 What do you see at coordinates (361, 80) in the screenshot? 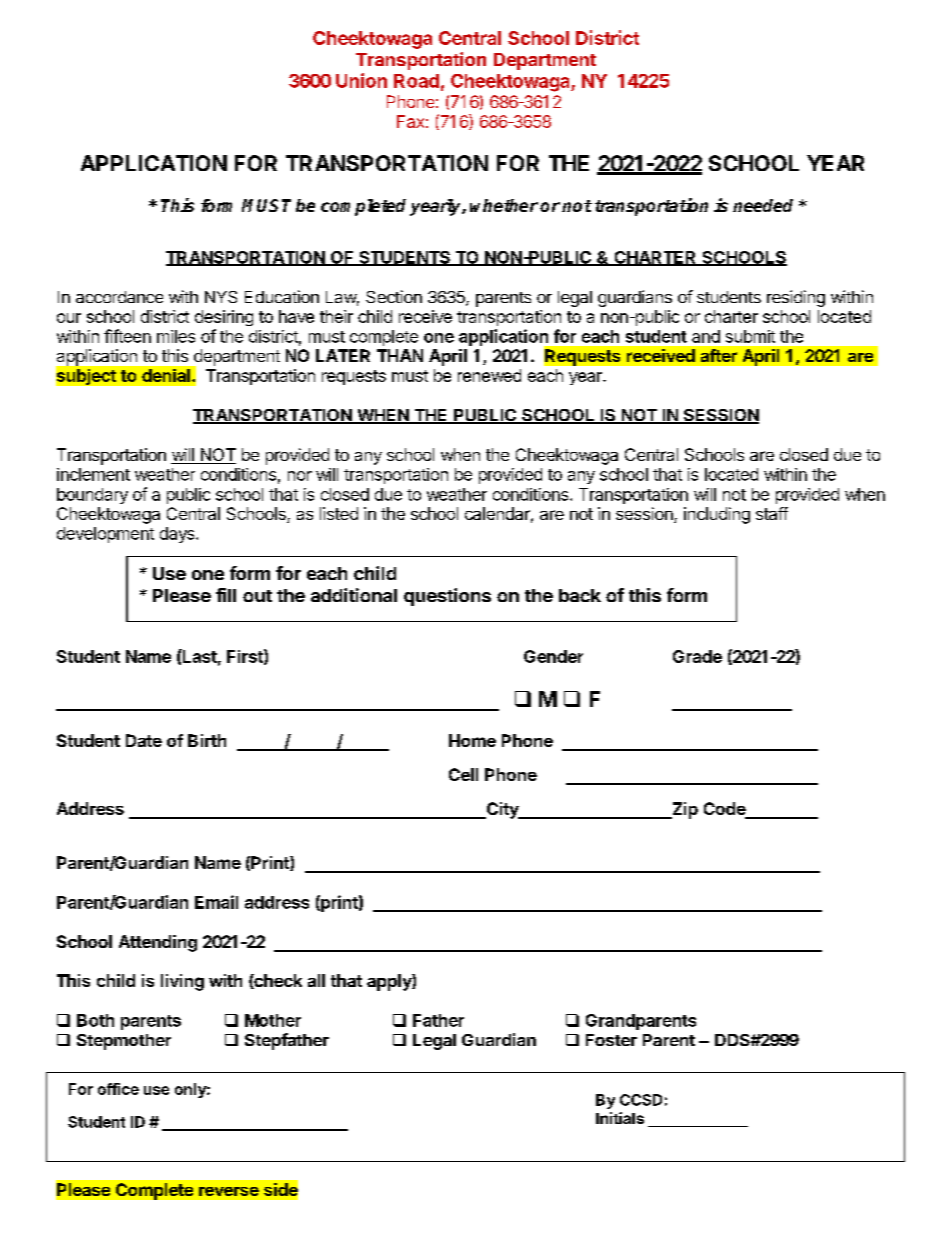
I see `Union` at bounding box center [361, 80].
